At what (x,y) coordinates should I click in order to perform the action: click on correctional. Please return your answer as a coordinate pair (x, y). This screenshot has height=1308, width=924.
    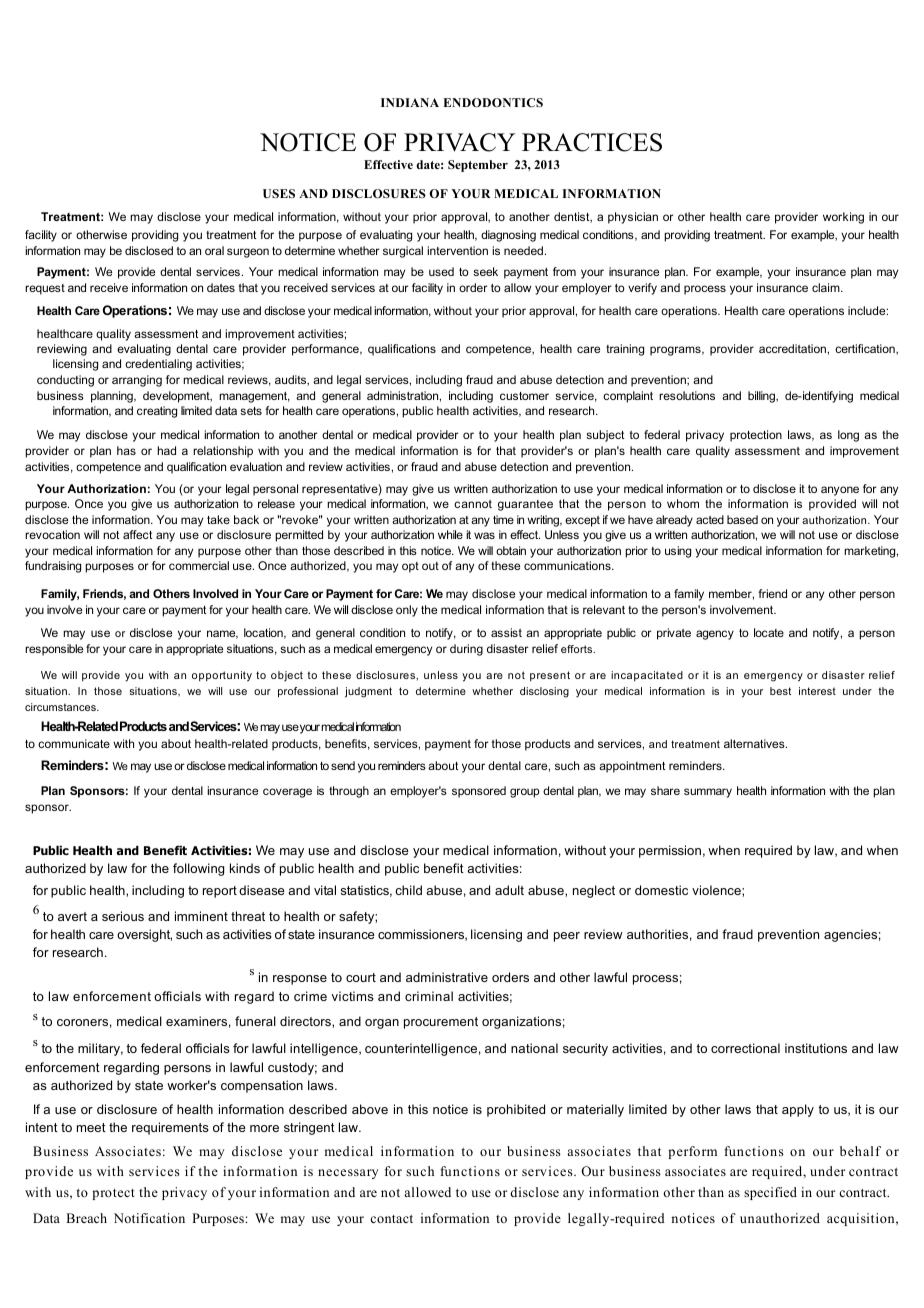
    Looking at the image, I should click on (745, 1048).
